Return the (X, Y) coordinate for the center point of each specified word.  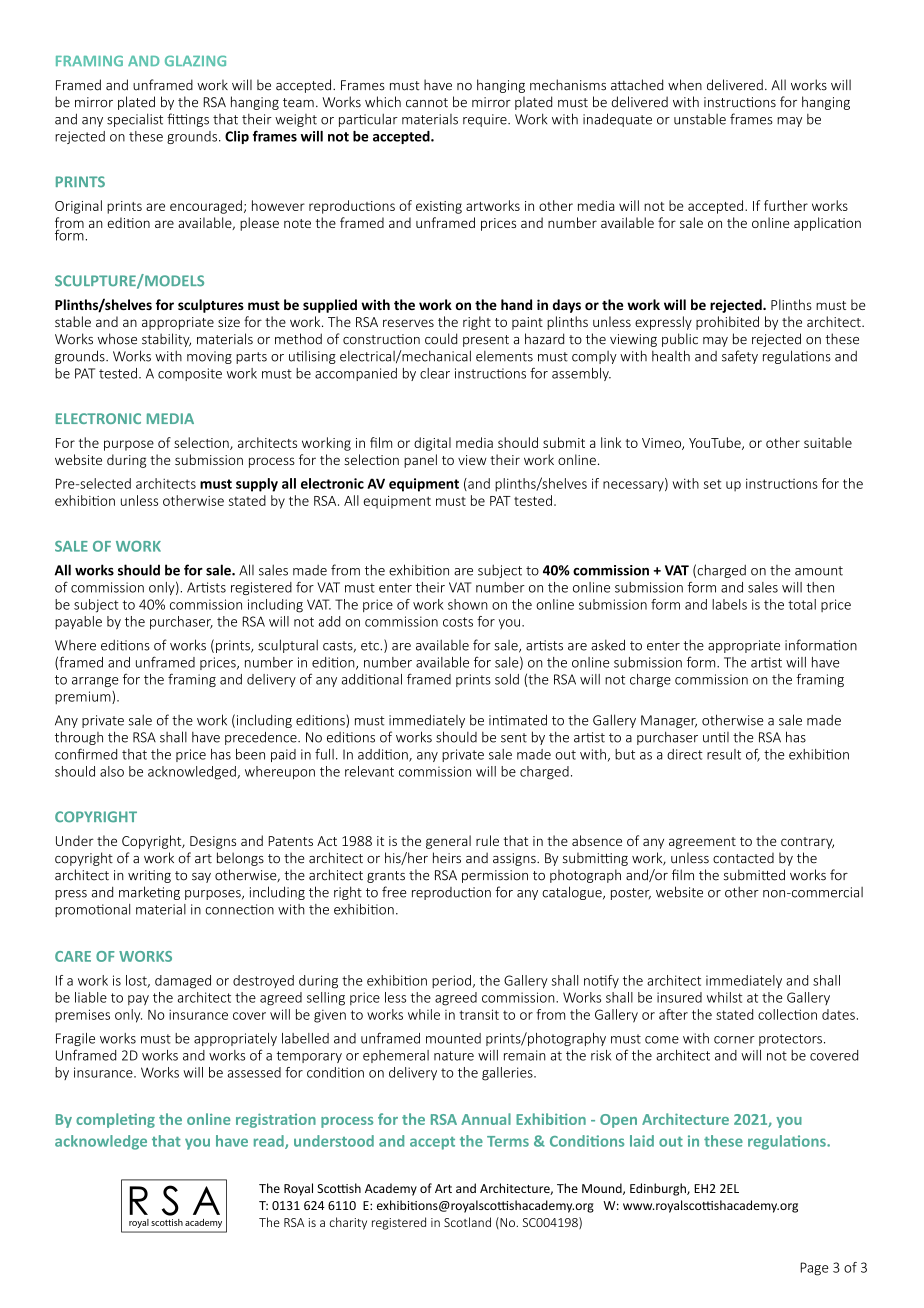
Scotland (467, 1222)
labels (729, 604)
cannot (427, 103)
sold (507, 679)
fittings (188, 120)
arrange (95, 682)
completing (115, 1120)
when (685, 85)
